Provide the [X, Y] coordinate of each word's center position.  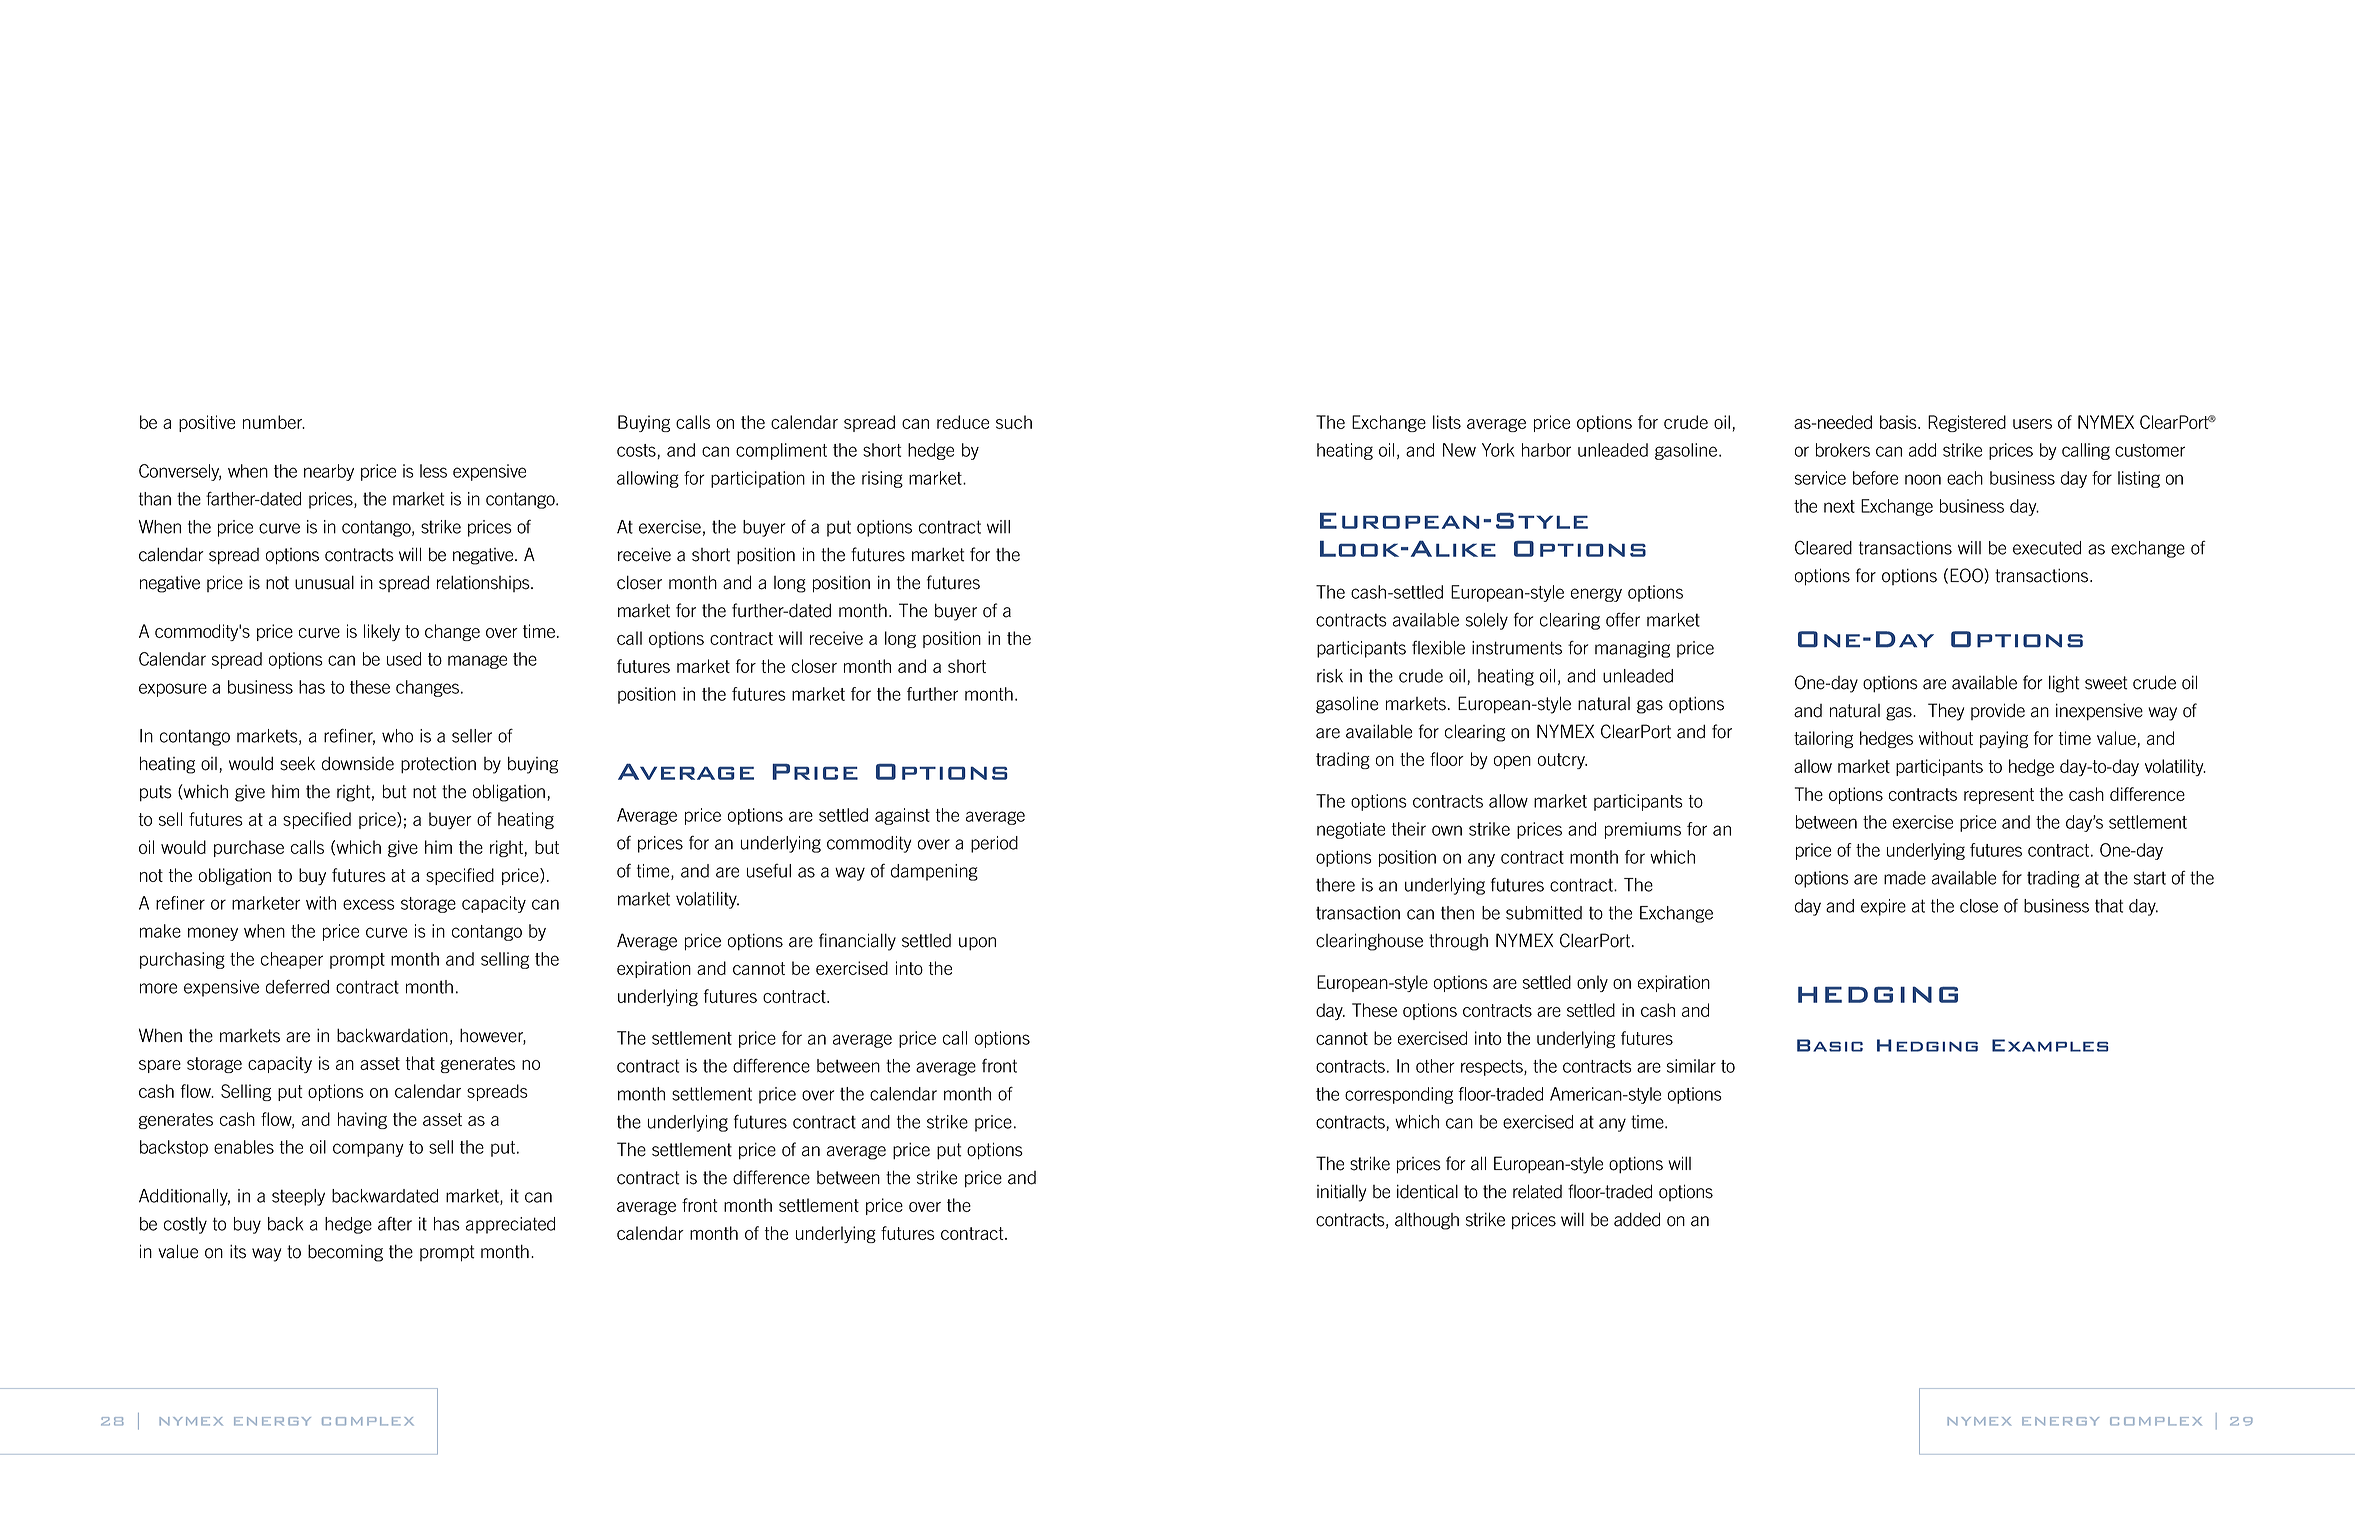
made [1905, 878]
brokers [1843, 450]
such [1014, 422]
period [994, 844]
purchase [249, 848]
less [433, 471]
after [395, 1223]
